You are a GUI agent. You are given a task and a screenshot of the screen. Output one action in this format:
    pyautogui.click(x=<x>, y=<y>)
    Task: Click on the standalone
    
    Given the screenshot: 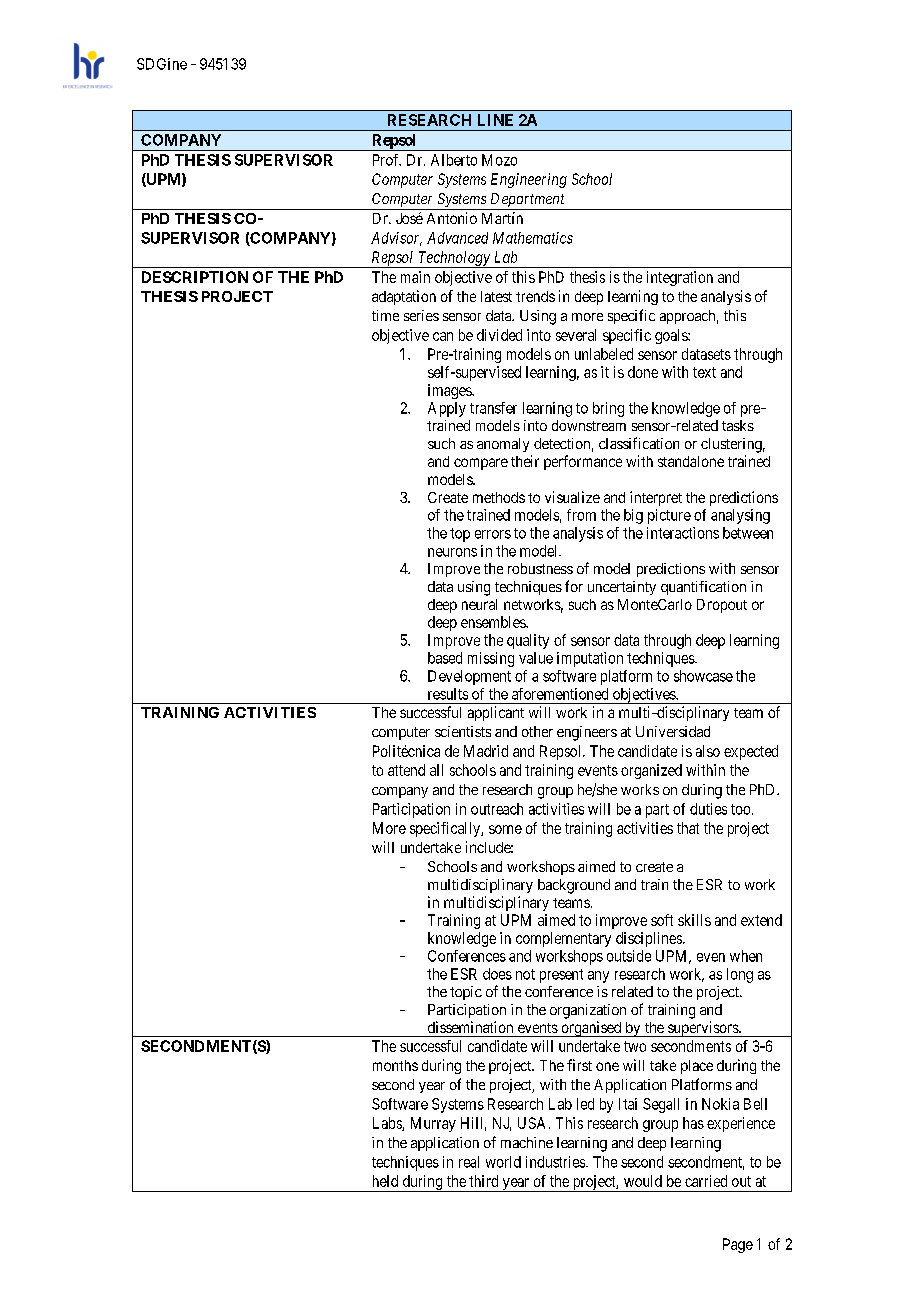 What is the action you would take?
    pyautogui.click(x=691, y=461)
